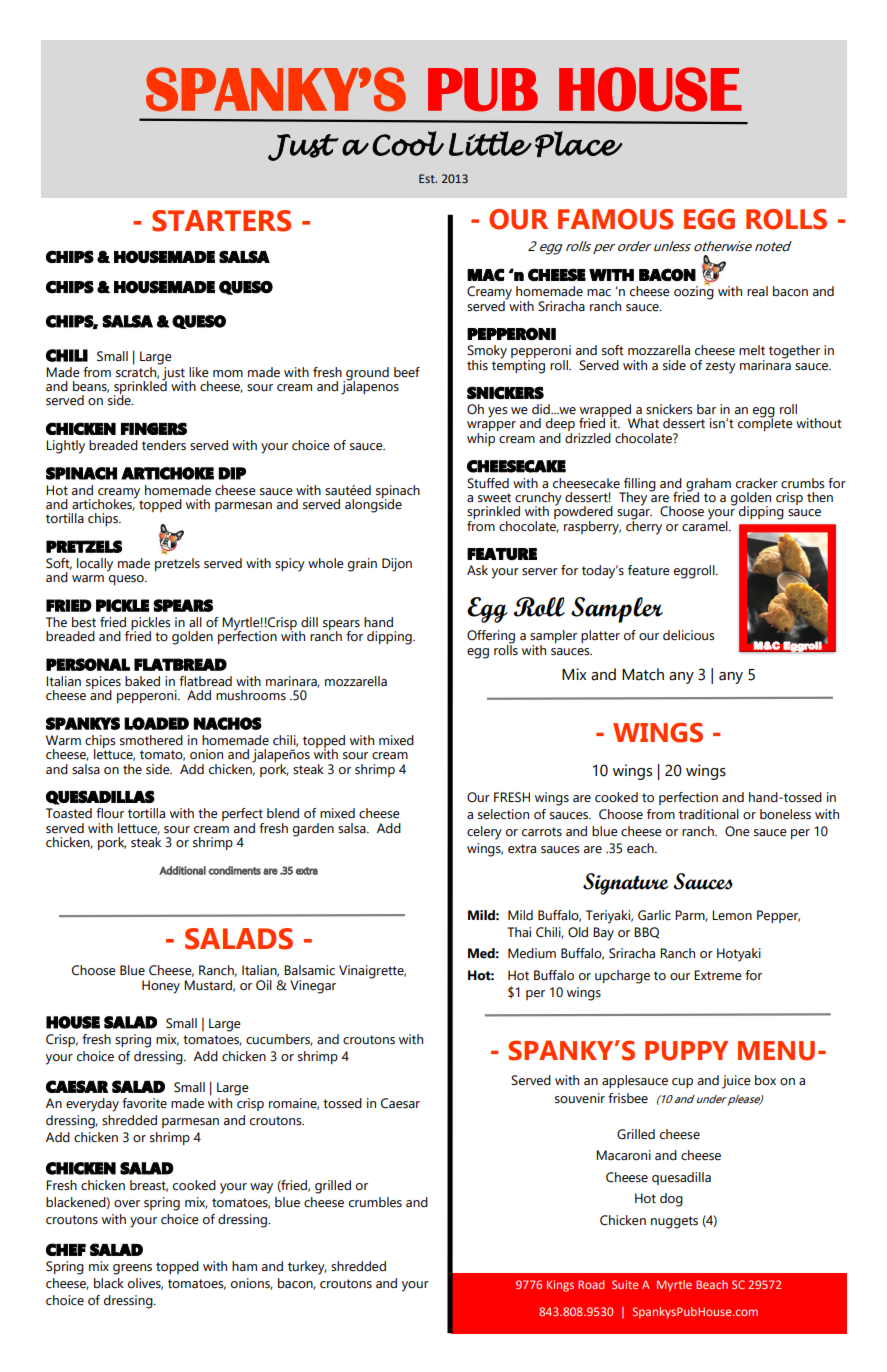 This screenshot has height=1372, width=887. What do you see at coordinates (221, 221) in the screenshot?
I see `STARTERS` at bounding box center [221, 221].
